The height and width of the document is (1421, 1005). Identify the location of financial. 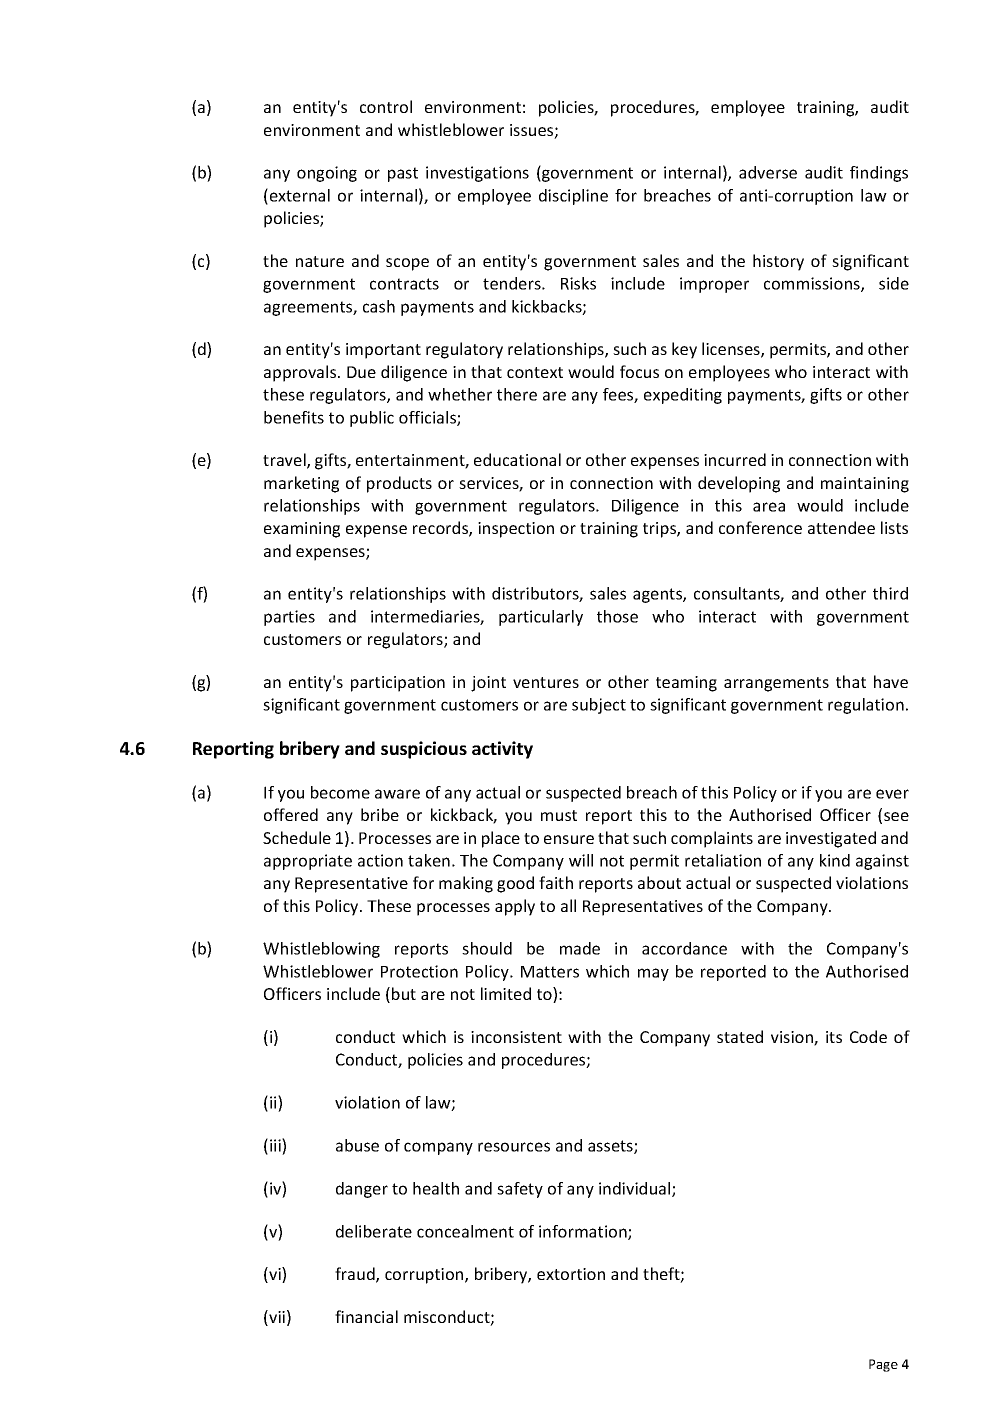
(366, 1316).
